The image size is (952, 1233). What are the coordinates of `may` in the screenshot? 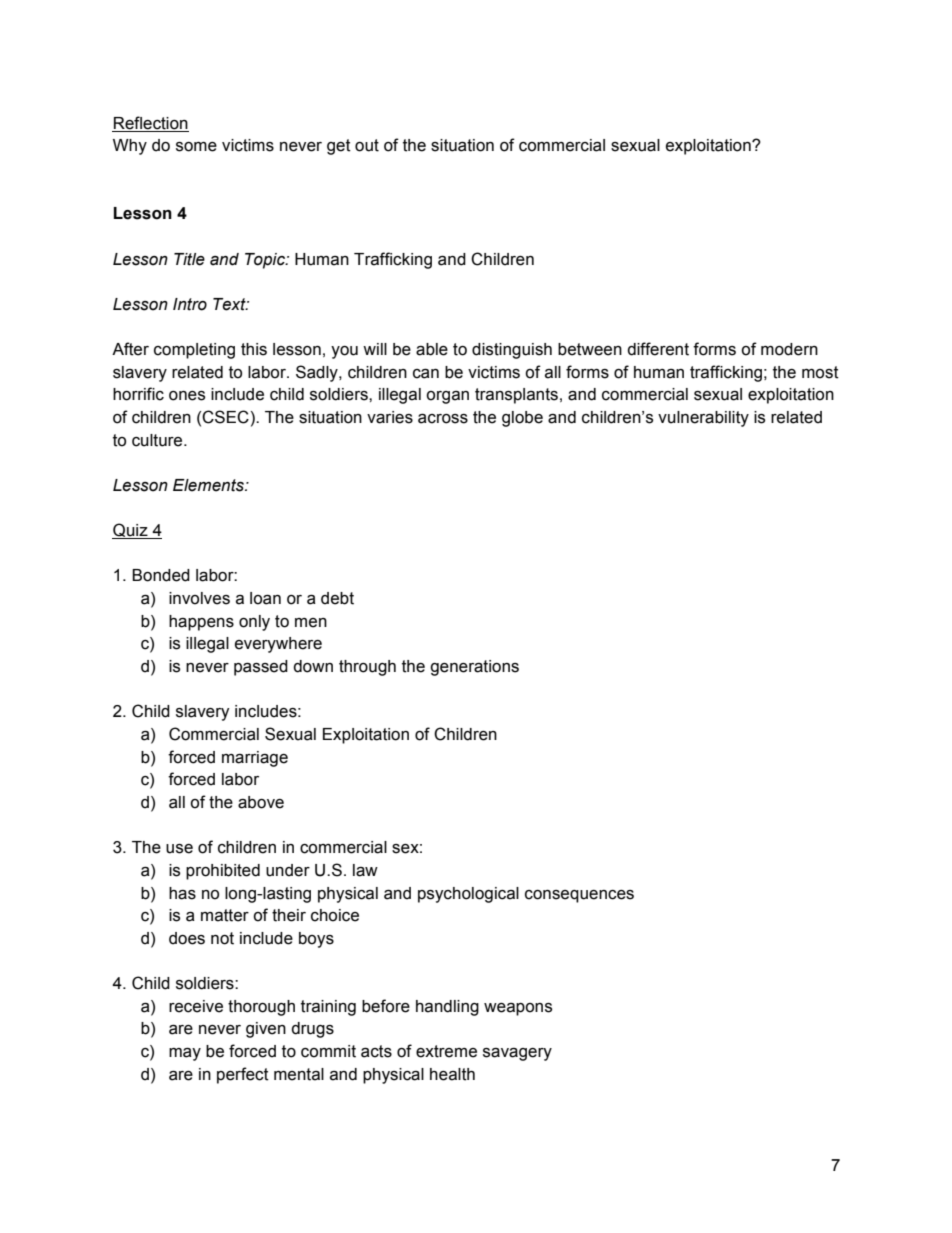 It's located at (185, 1054).
